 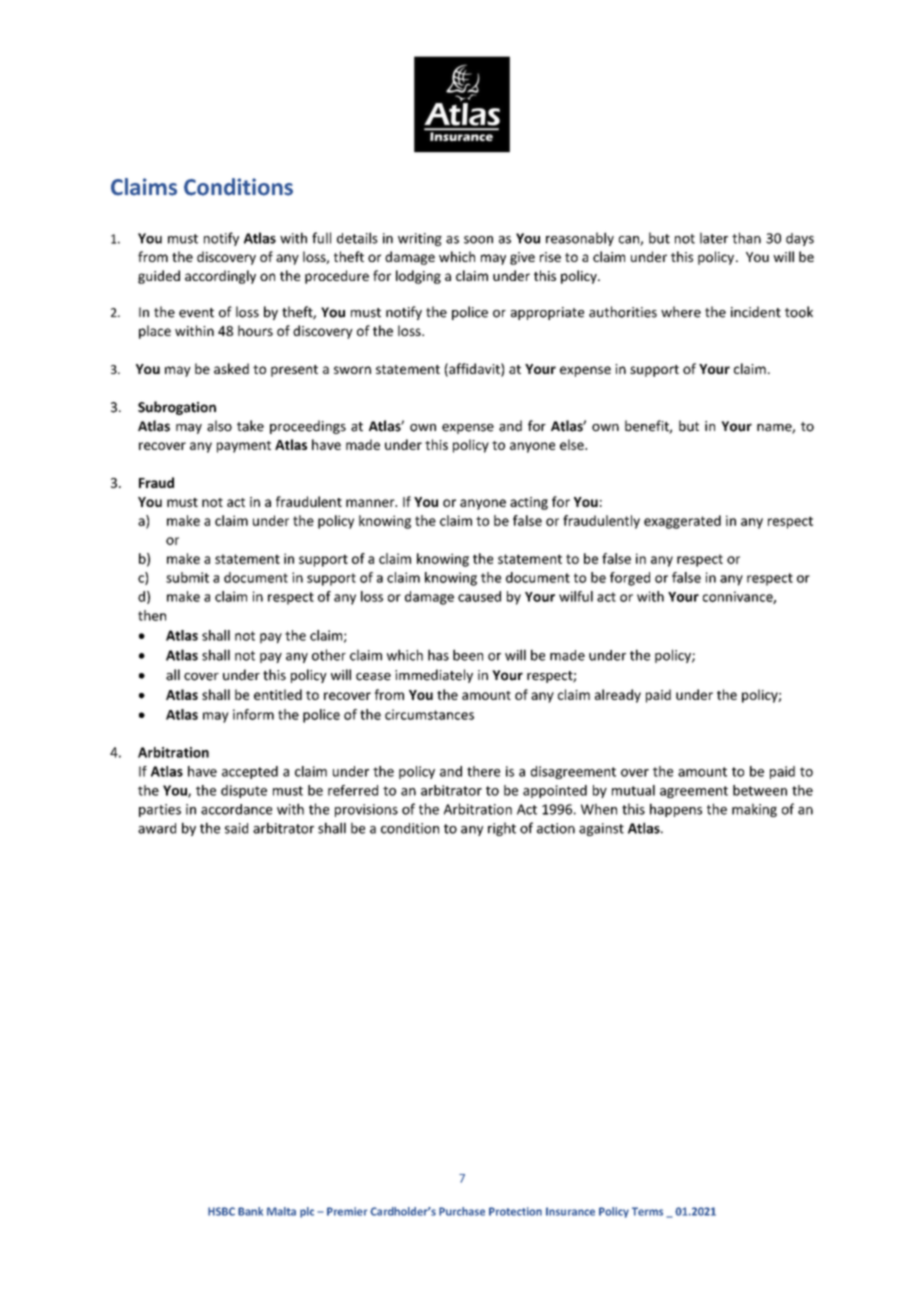 What do you see at coordinates (714, 238) in the image?
I see `later` at bounding box center [714, 238].
